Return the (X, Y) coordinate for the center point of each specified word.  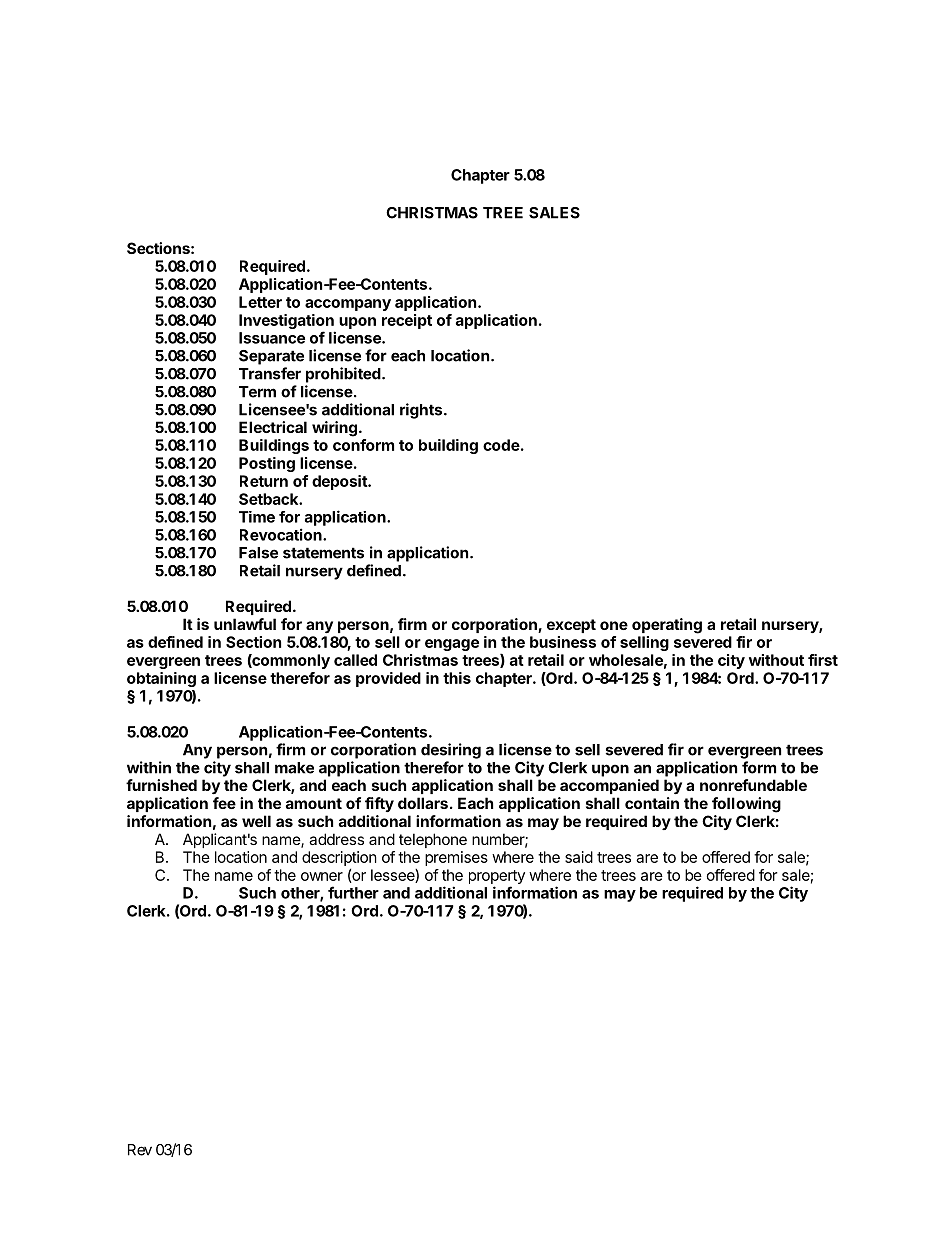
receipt (407, 321)
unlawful (245, 624)
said (579, 857)
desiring (451, 751)
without (776, 660)
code (501, 445)
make (294, 768)
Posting (267, 464)
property (497, 878)
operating (667, 626)
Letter (260, 302)
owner (322, 876)
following (746, 805)
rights (422, 411)
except (571, 626)
